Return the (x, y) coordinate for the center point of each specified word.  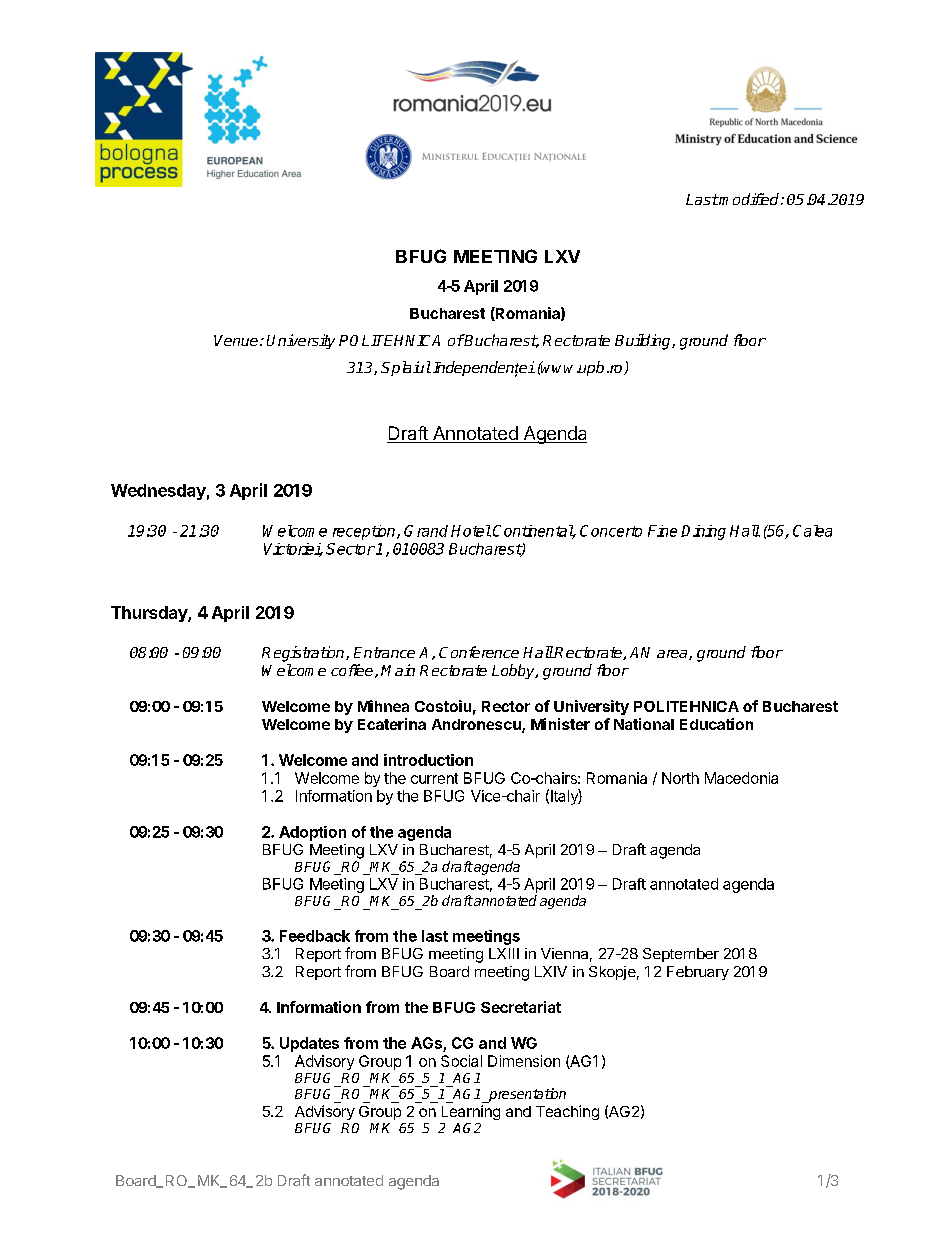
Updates (309, 1044)
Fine (662, 531)
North (680, 778)
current (434, 778)
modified (750, 199)
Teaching (567, 1112)
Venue (236, 340)
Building (644, 342)
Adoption (312, 833)
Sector (350, 549)
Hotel (471, 531)
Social (461, 1061)
